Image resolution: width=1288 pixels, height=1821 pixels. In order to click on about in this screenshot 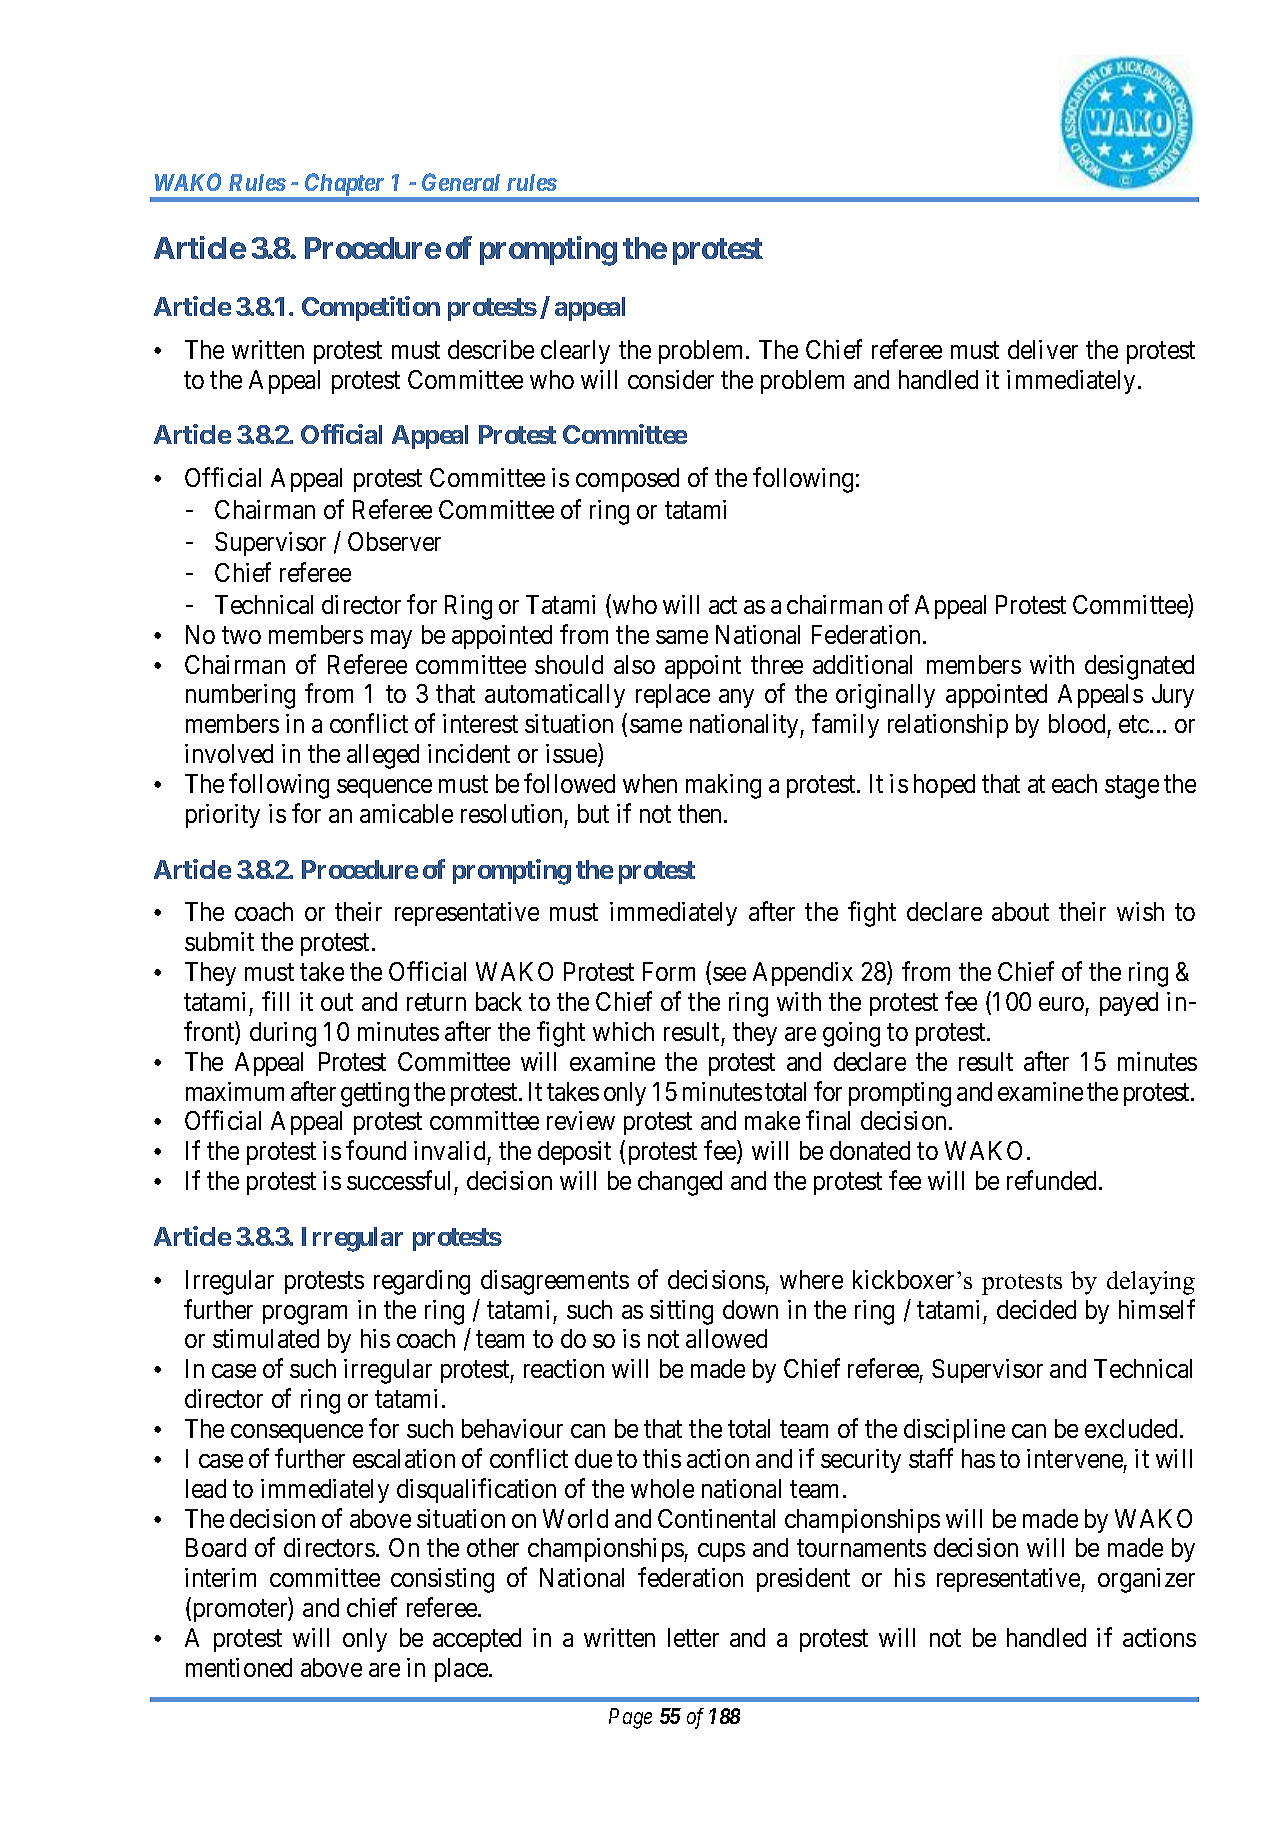, I will do `click(1020, 911)`.
